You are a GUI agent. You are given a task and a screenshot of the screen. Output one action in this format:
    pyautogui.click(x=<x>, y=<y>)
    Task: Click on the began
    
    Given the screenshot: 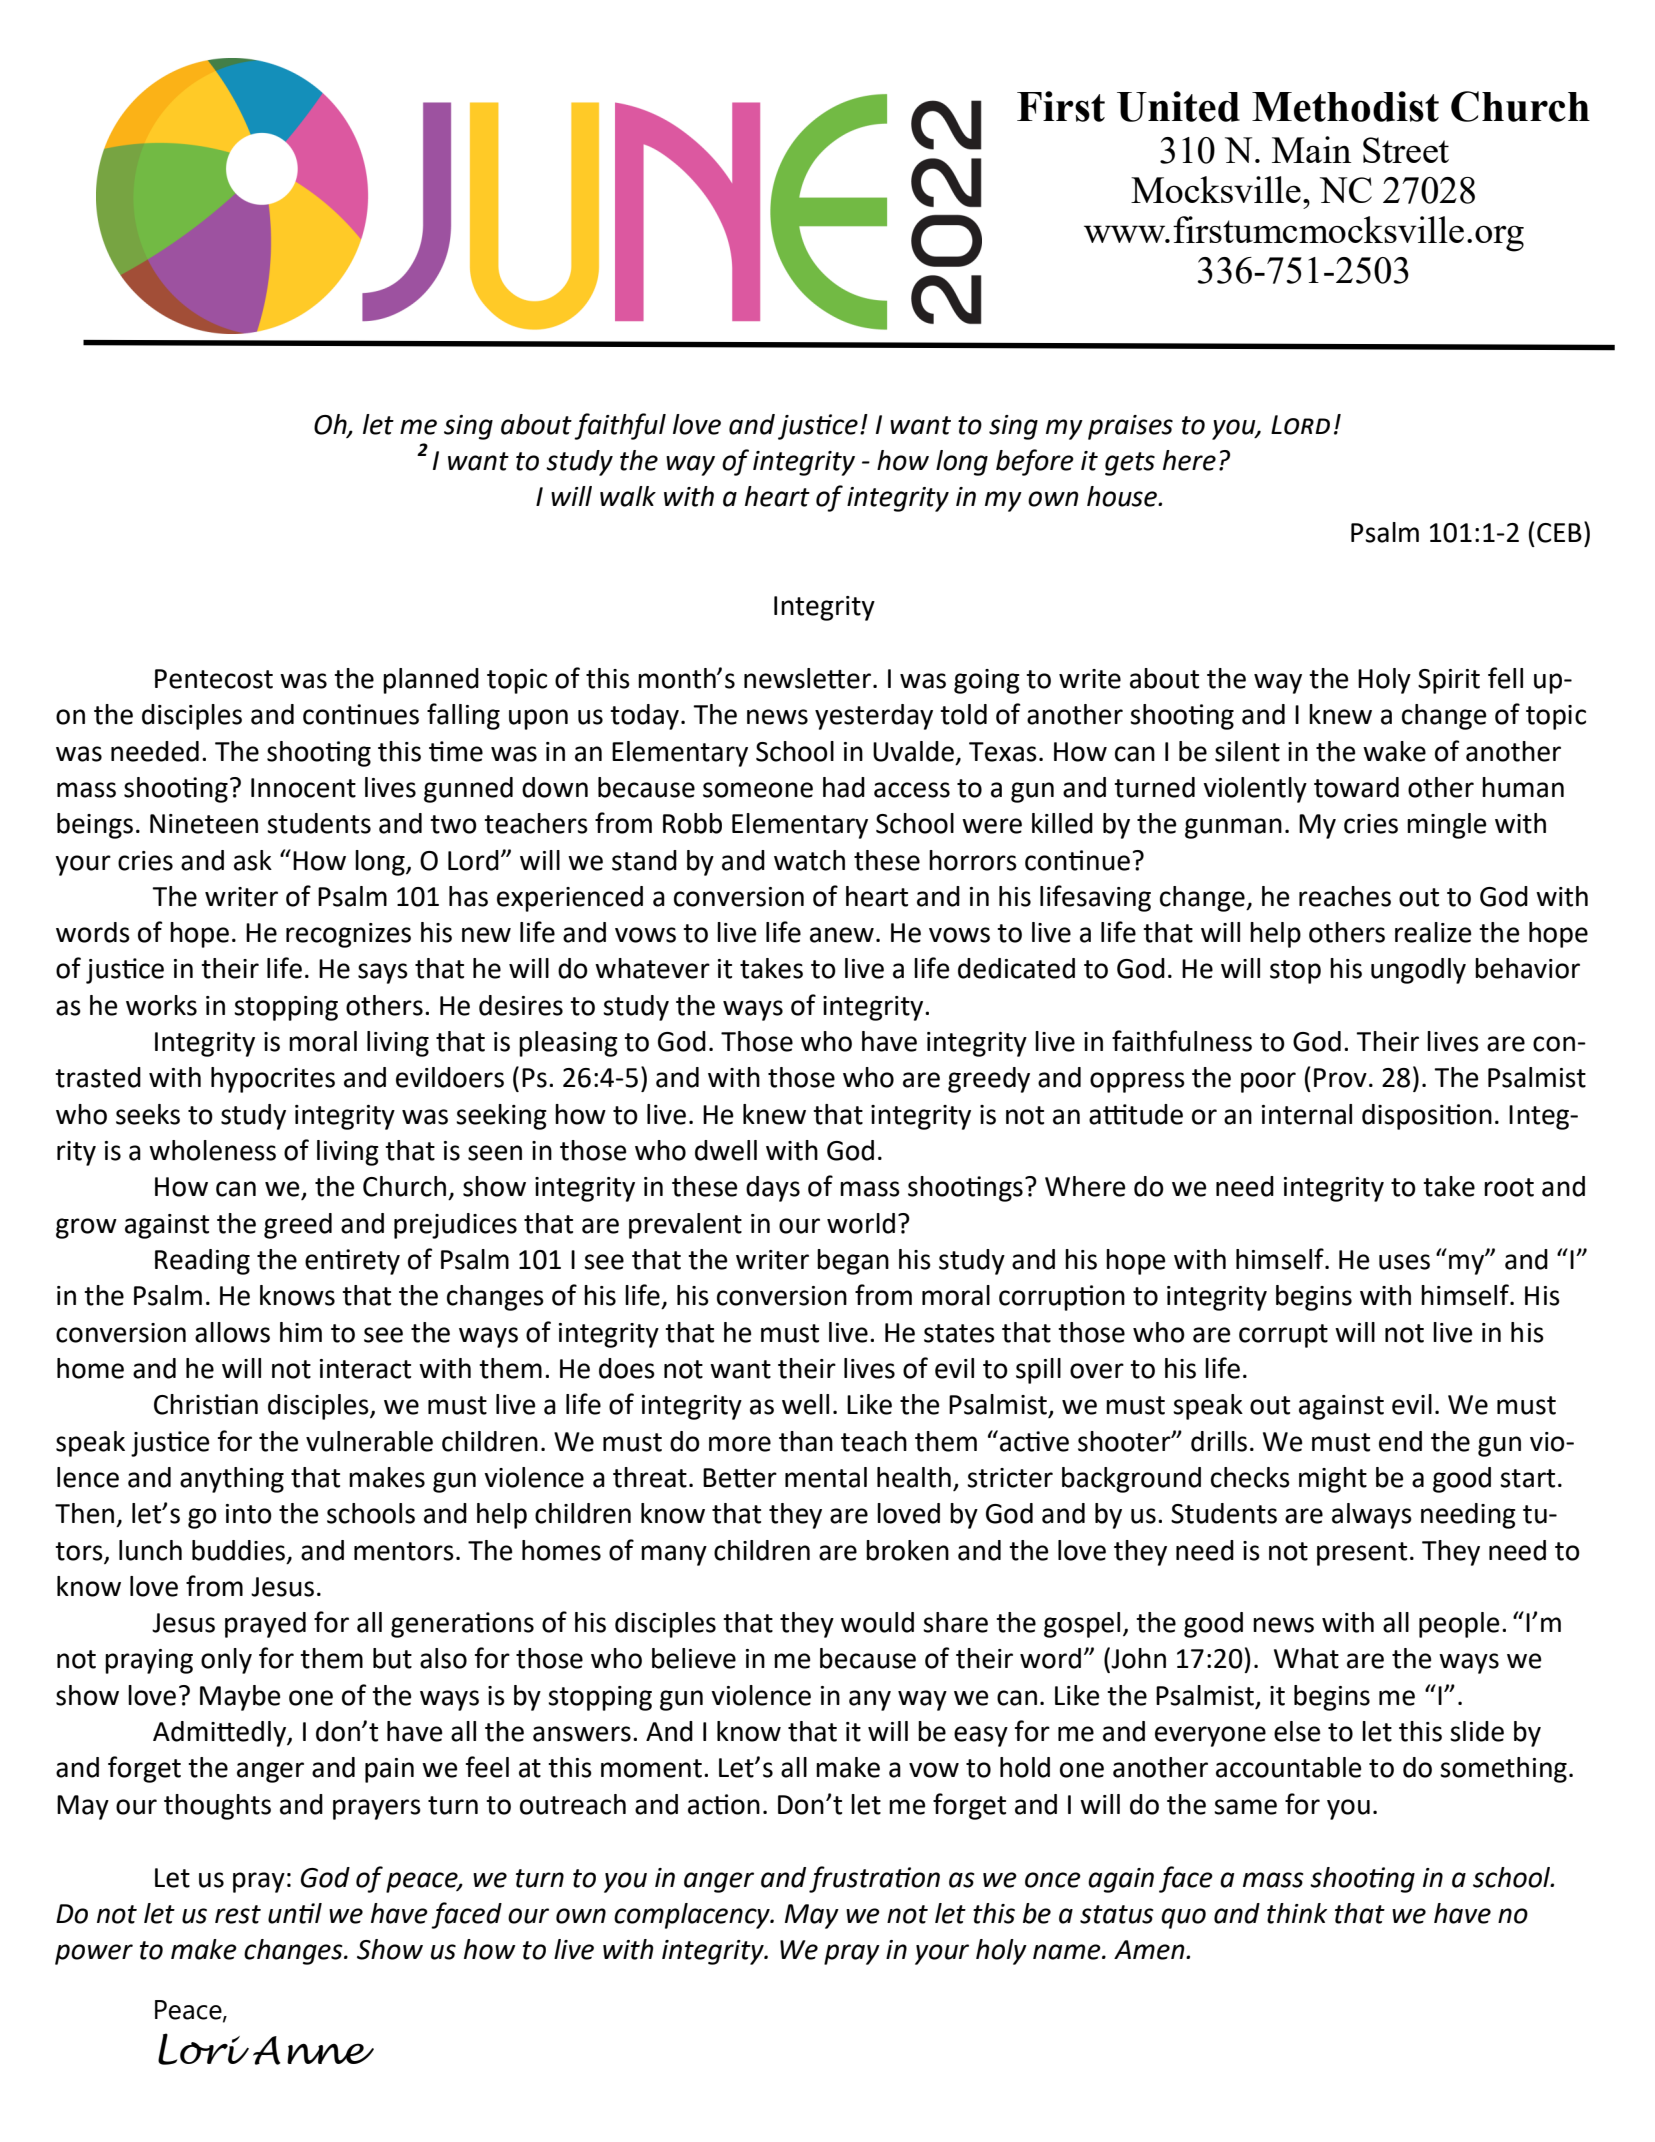 What is the action you would take?
    pyautogui.click(x=853, y=1262)
